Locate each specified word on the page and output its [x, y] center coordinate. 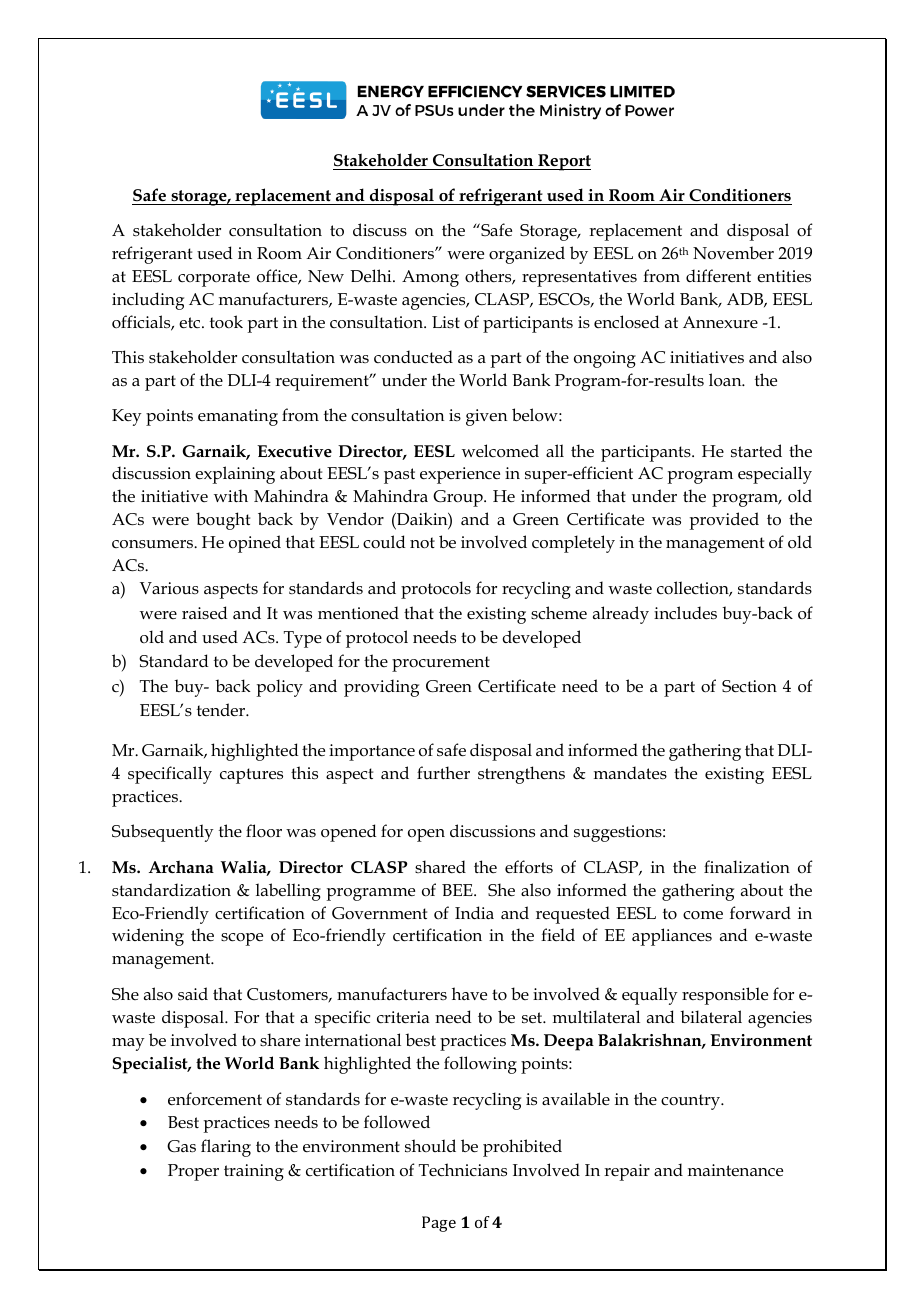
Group [459, 498]
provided [724, 521]
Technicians [463, 1170]
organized [527, 255]
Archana [181, 866]
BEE [458, 890]
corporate [214, 279]
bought [223, 521]
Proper [193, 1172]
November [733, 253]
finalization [747, 866]
